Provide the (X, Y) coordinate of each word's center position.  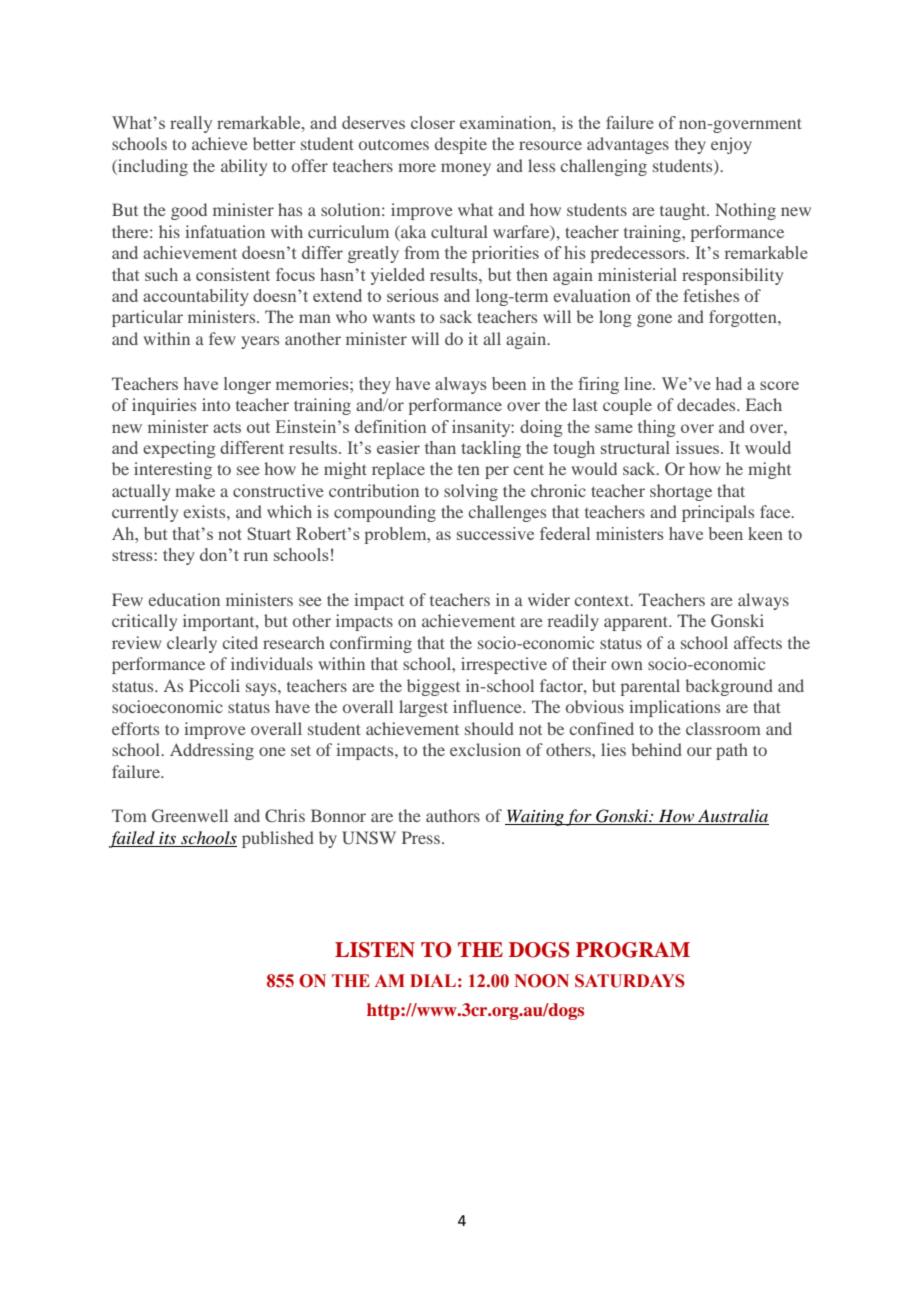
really (191, 124)
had (729, 383)
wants (394, 317)
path (732, 751)
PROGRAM (633, 950)
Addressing (212, 751)
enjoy (731, 145)
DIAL (433, 980)
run (256, 556)
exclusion (485, 749)
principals (718, 513)
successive (495, 533)
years (260, 342)
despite (461, 145)
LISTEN (375, 950)
